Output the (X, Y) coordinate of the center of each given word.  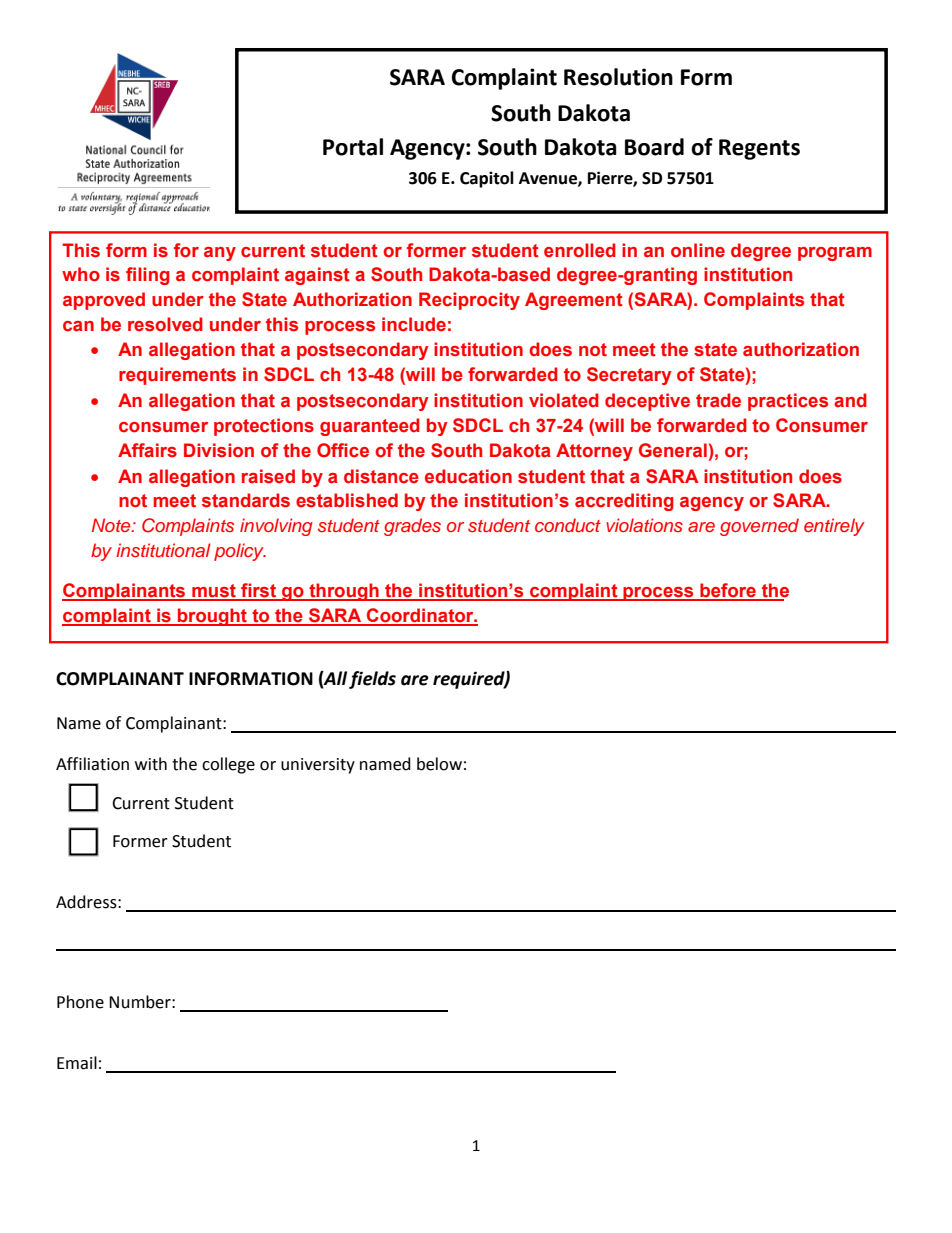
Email (77, 1063)
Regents (759, 149)
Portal (353, 147)
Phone (80, 1002)
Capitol (487, 179)
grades (412, 527)
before (728, 591)
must (214, 592)
